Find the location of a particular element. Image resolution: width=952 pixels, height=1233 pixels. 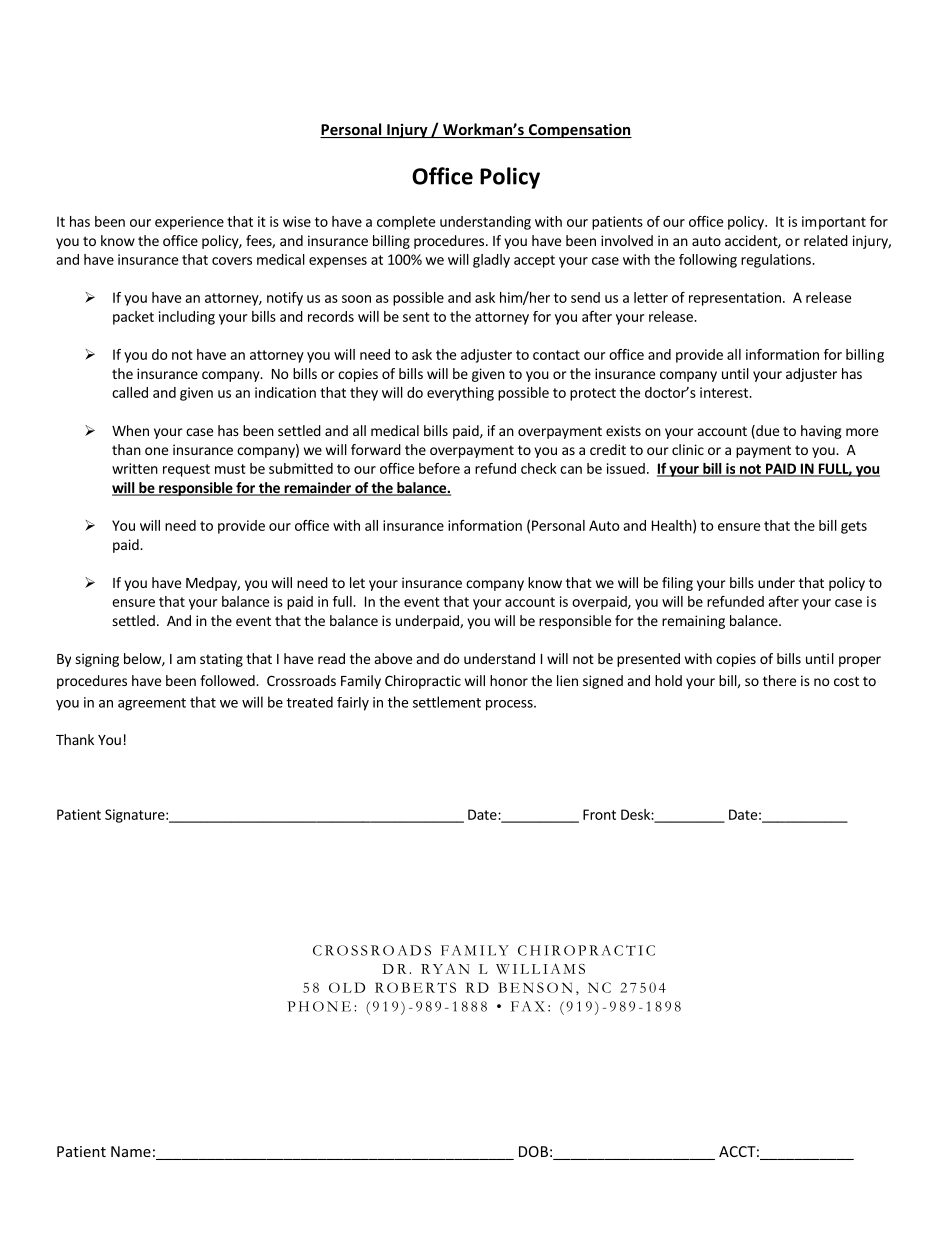

above is located at coordinates (393, 658).
